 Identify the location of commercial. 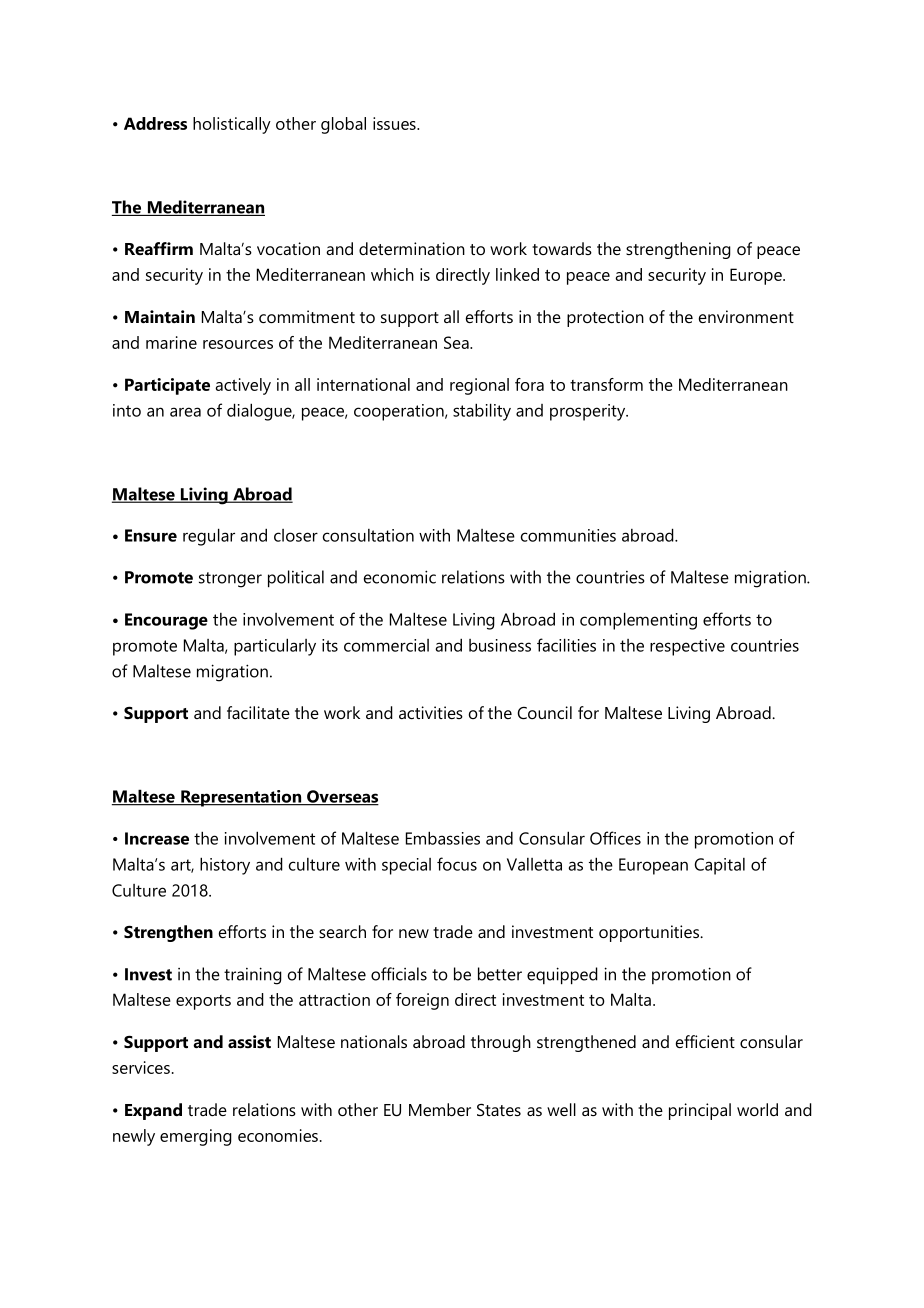
(386, 645).
